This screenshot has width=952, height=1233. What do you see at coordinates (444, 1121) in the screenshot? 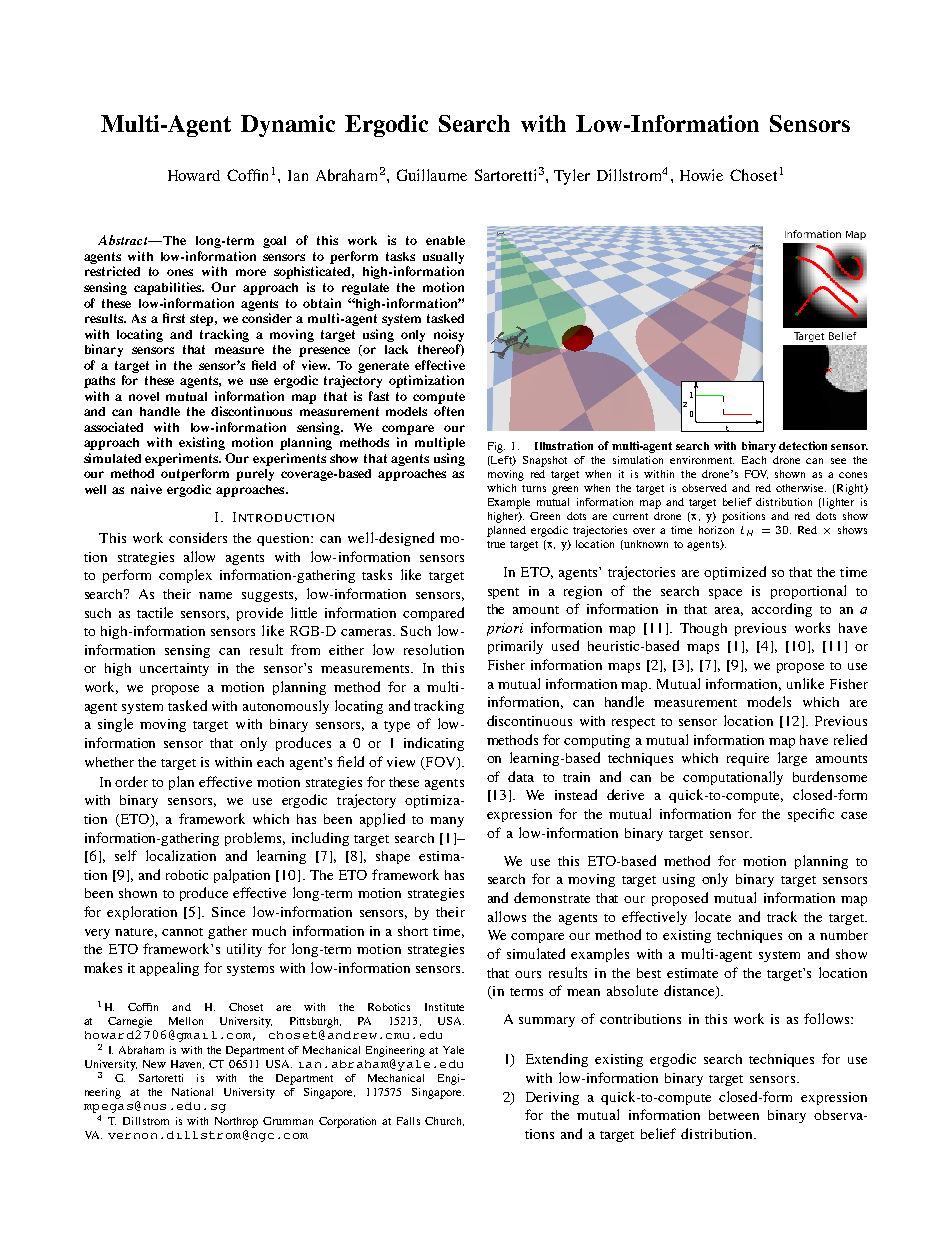
I see `Church` at bounding box center [444, 1121].
